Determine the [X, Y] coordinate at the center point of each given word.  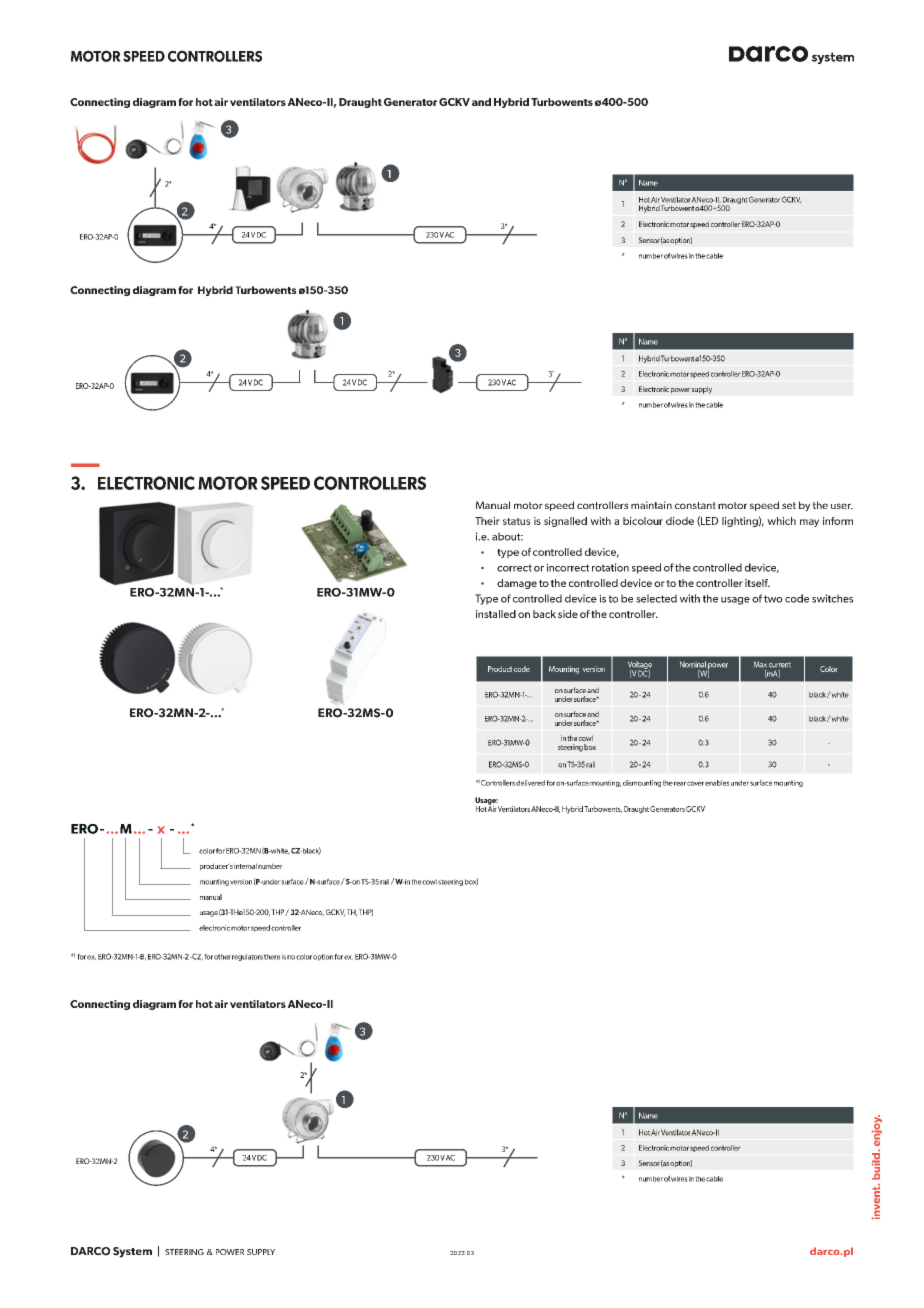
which [781, 521]
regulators [247, 957]
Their [487, 521]
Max [760, 664]
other [222, 957]
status [516, 521]
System [132, 1252]
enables [717, 783]
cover [695, 783]
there [272, 957]
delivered [530, 783]
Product [500, 669]
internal [245, 866]
